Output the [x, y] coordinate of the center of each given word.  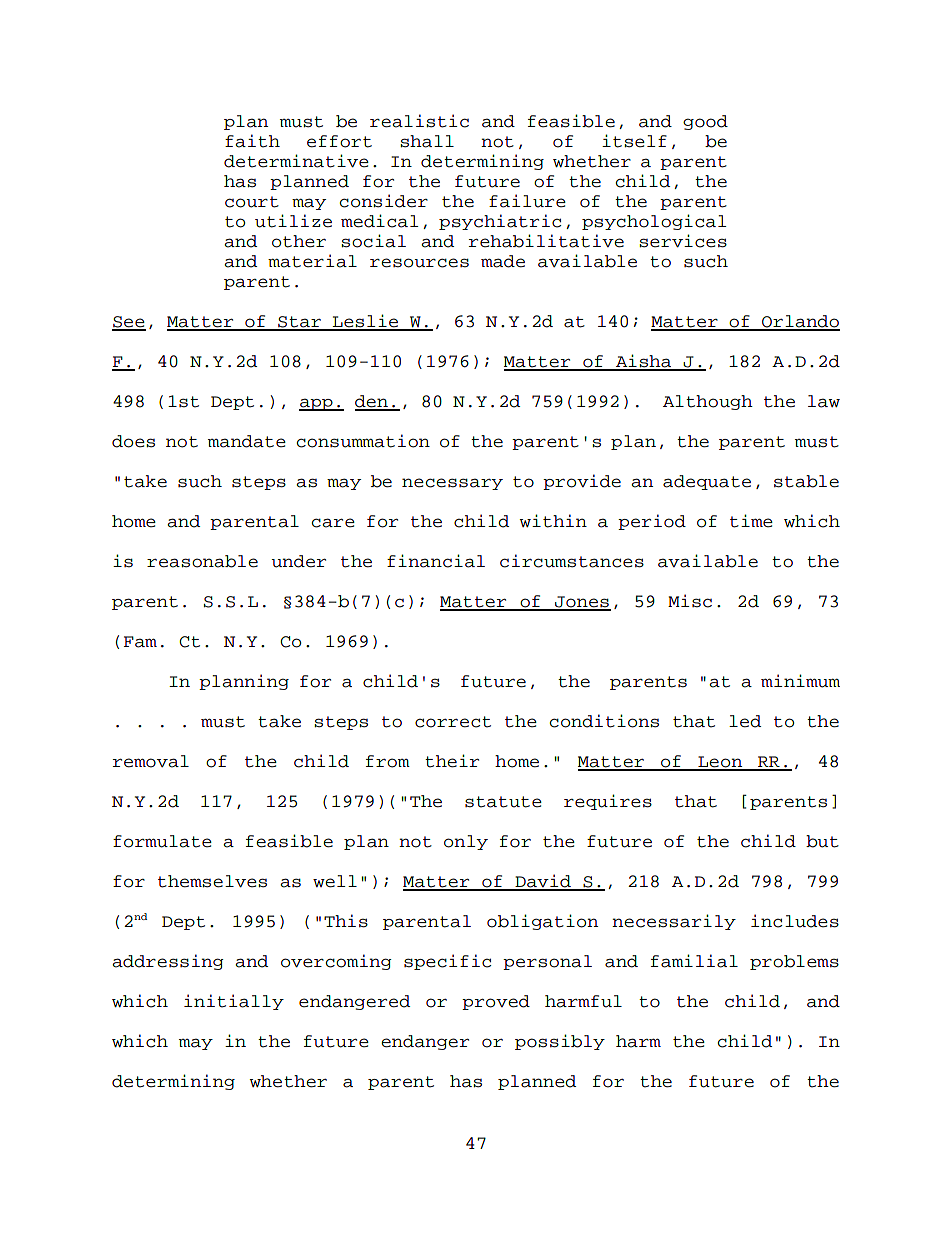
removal [151, 761]
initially [234, 1002]
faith [252, 141]
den [372, 402]
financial [436, 561]
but [822, 841]
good [705, 122]
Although [708, 402]
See [129, 323]
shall [427, 141]
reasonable [202, 561]
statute [503, 802]
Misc [690, 601]
